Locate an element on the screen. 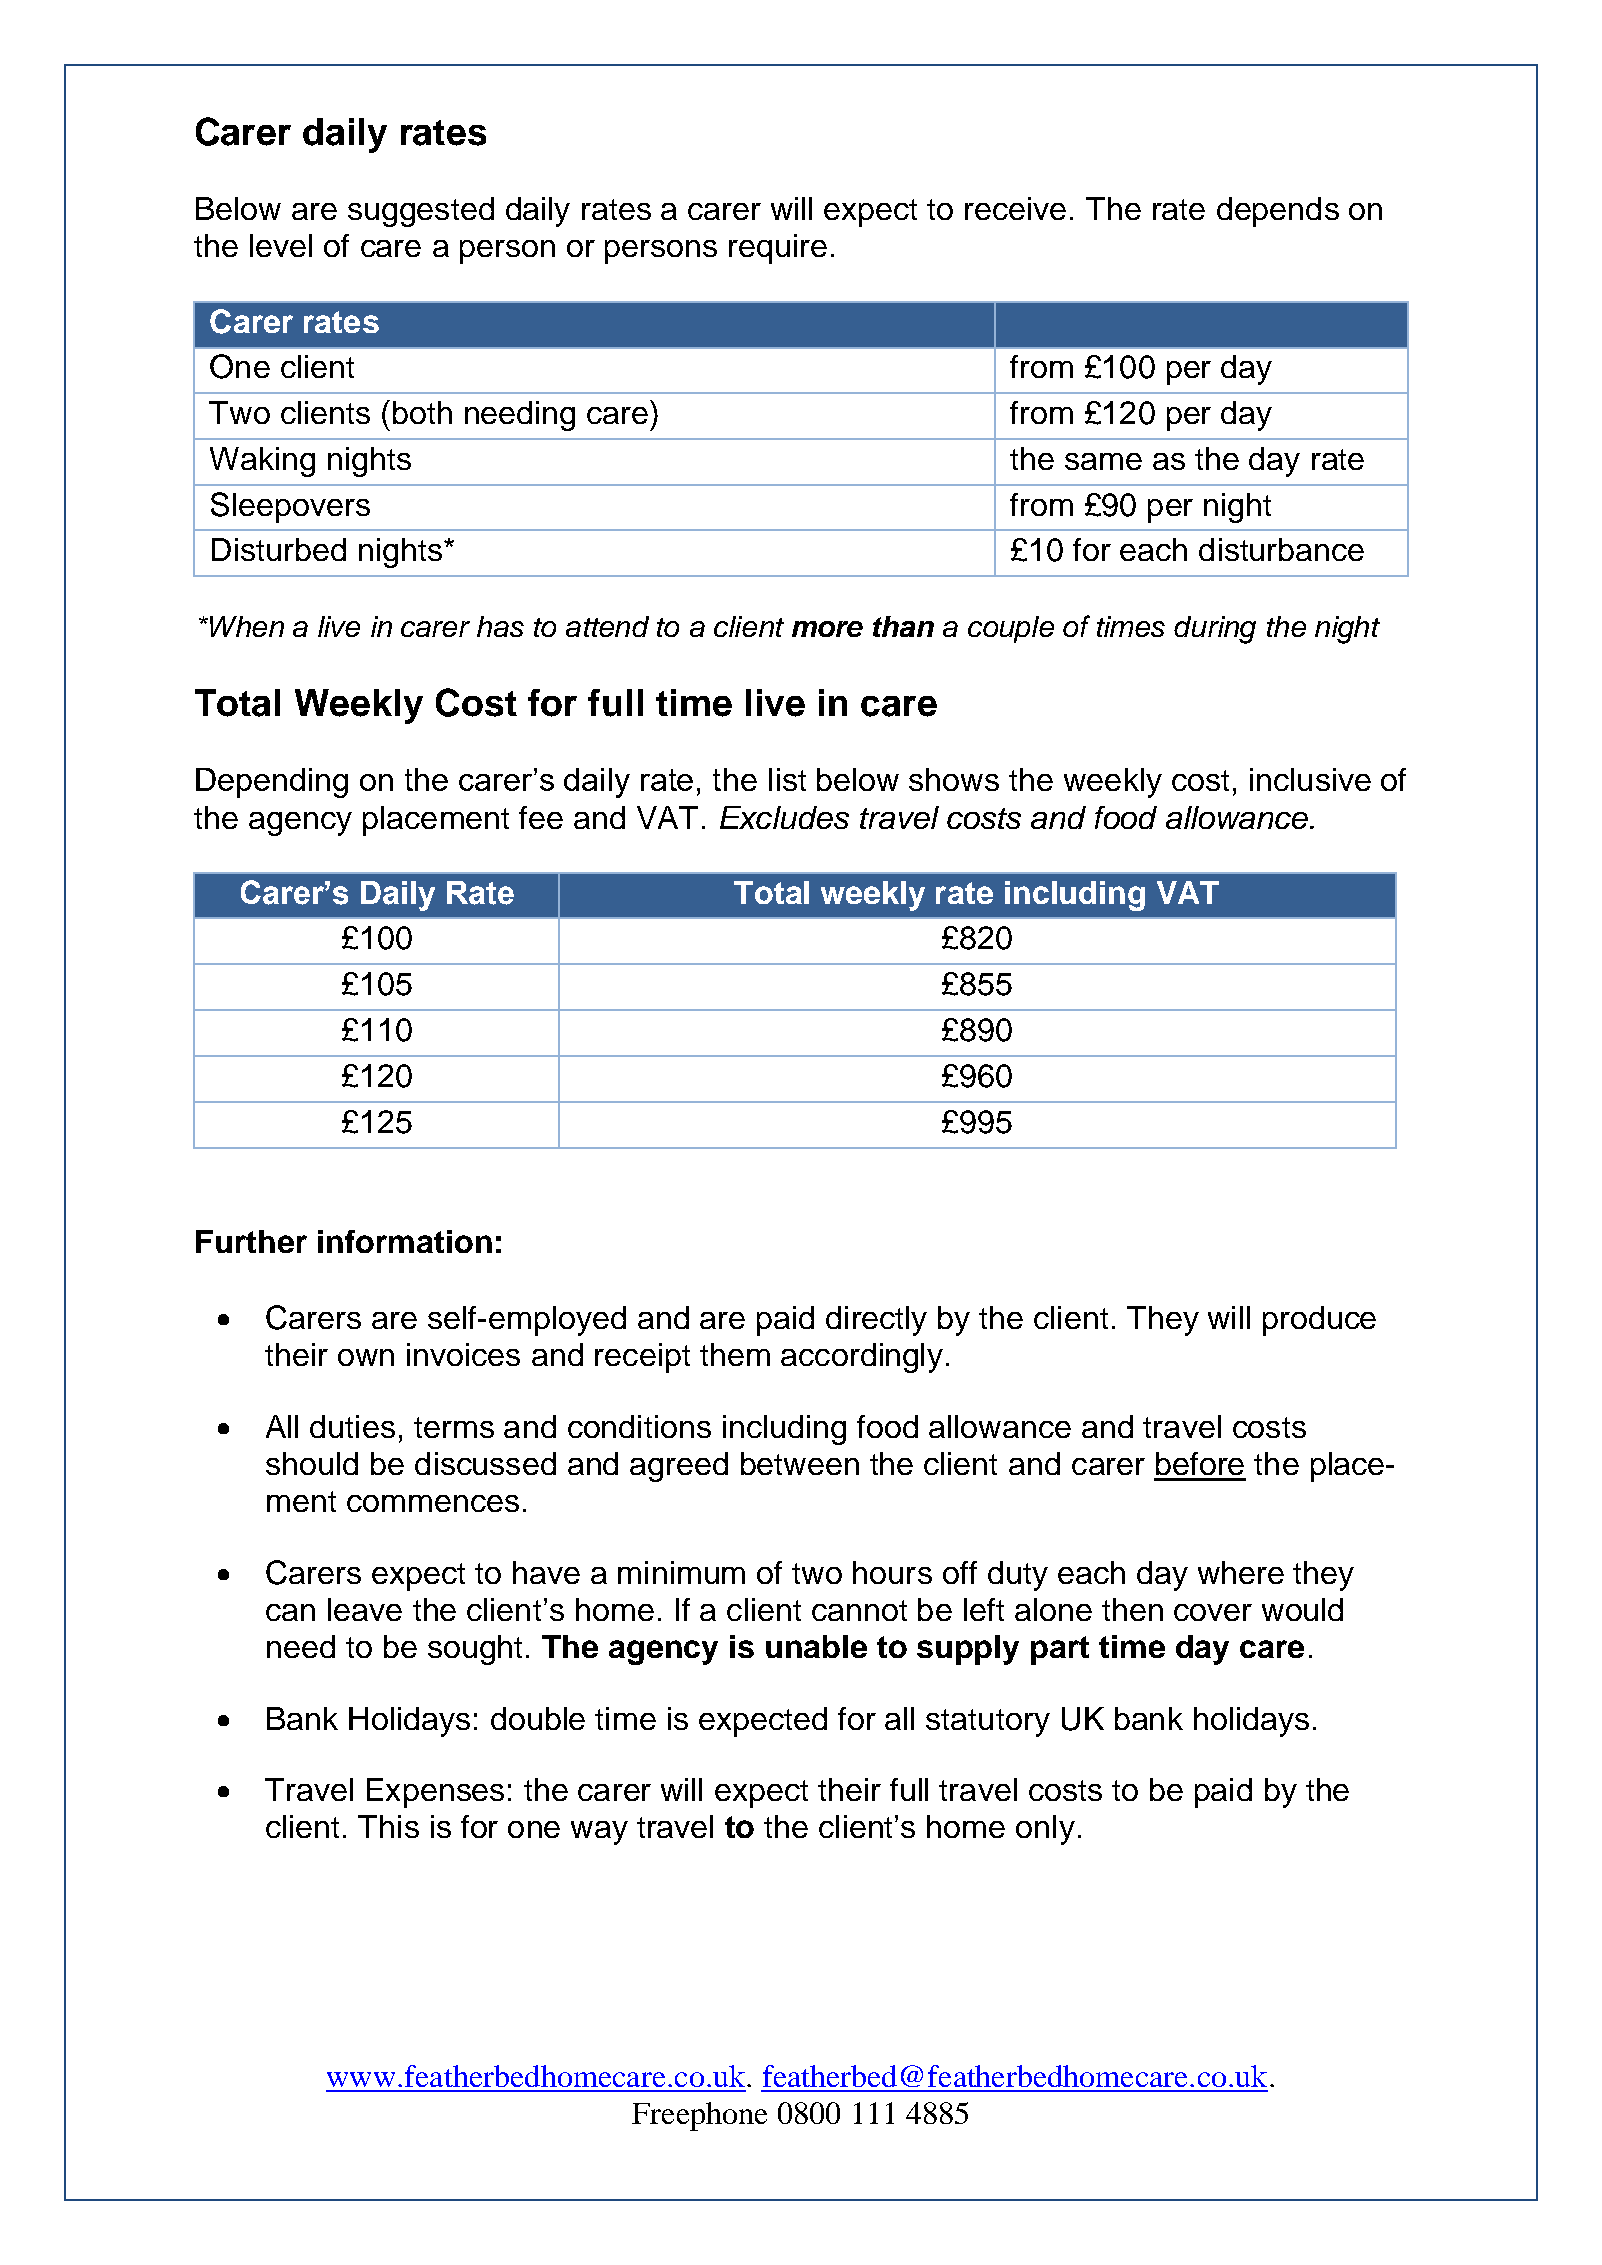 This screenshot has width=1602, height=2265. Depending is located at coordinates (272, 783).
